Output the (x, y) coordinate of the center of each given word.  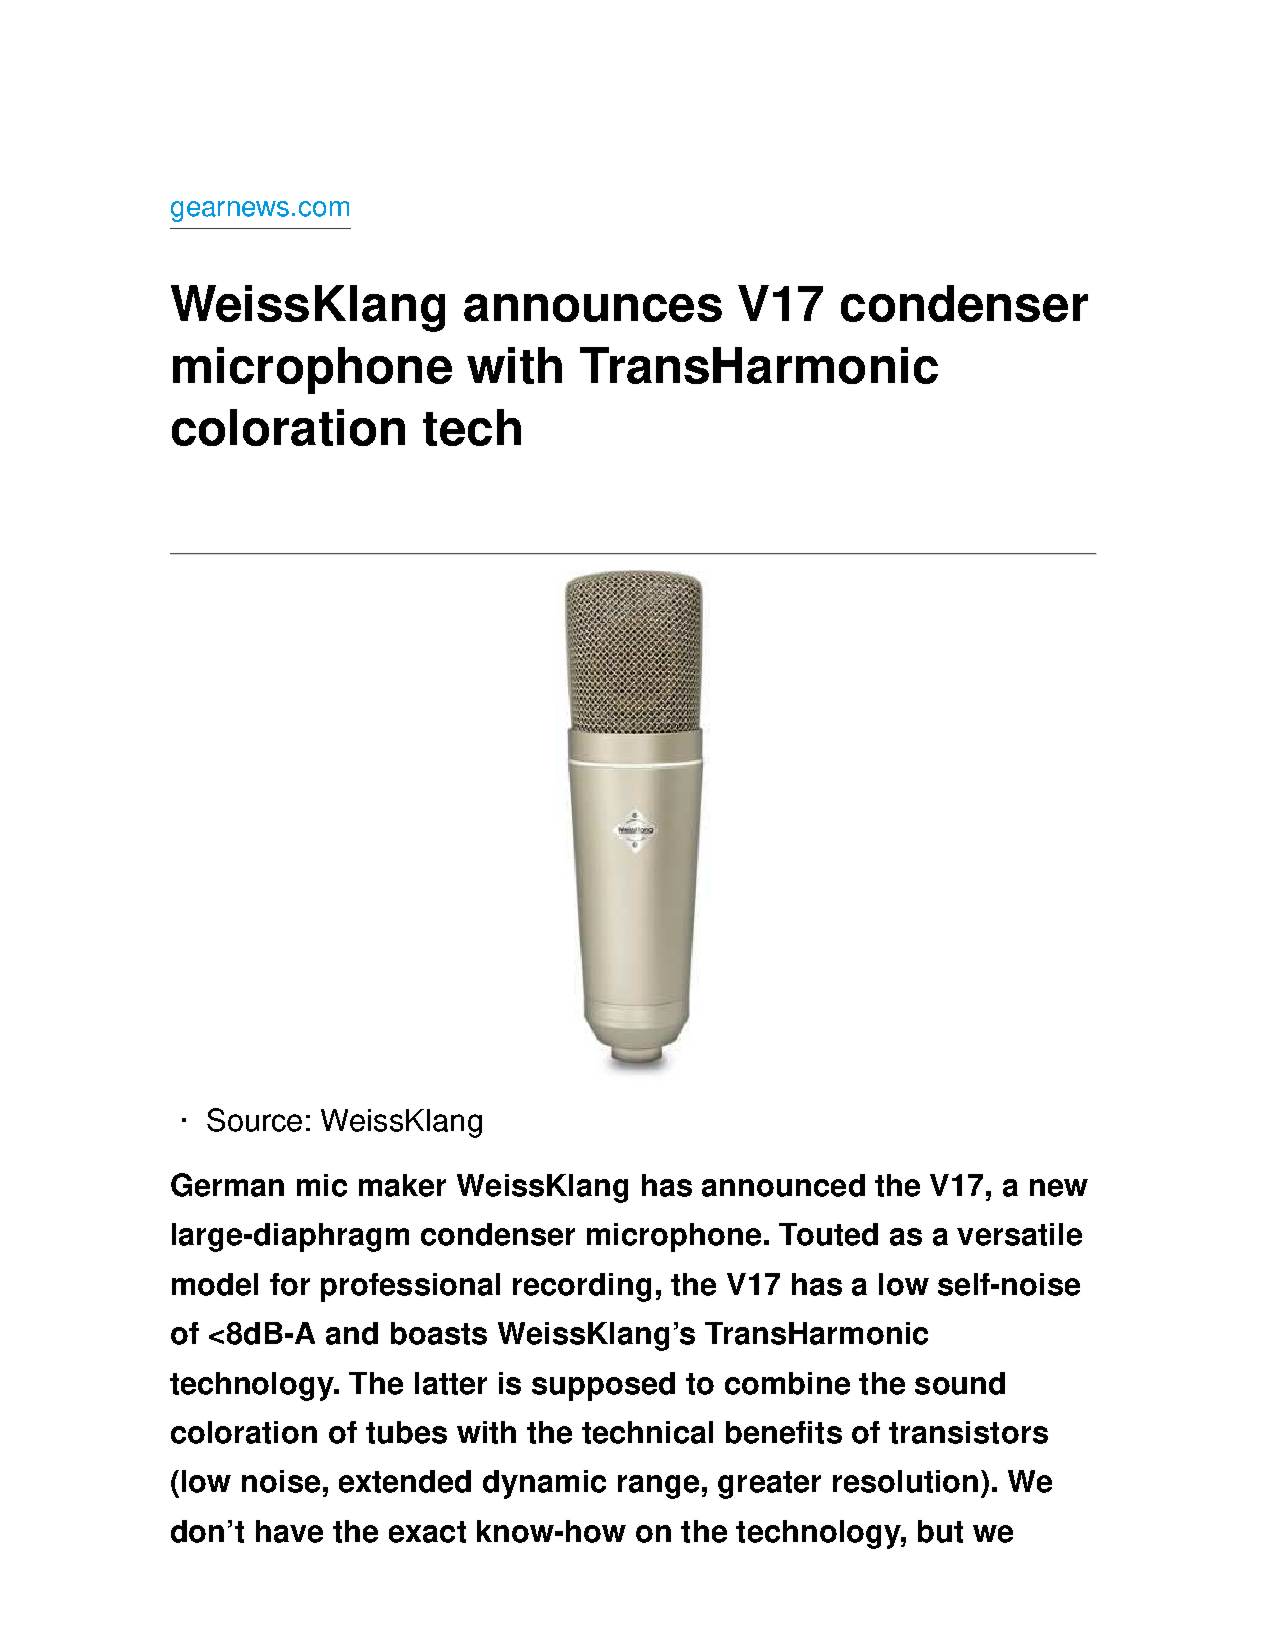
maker (402, 1185)
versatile (1019, 1234)
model (215, 1284)
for (290, 1284)
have (289, 1531)
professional (410, 1287)
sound (960, 1383)
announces (593, 308)
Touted (828, 1234)
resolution (905, 1481)
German (227, 1185)
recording (582, 1287)
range (658, 1487)
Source (254, 1120)
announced (783, 1185)
